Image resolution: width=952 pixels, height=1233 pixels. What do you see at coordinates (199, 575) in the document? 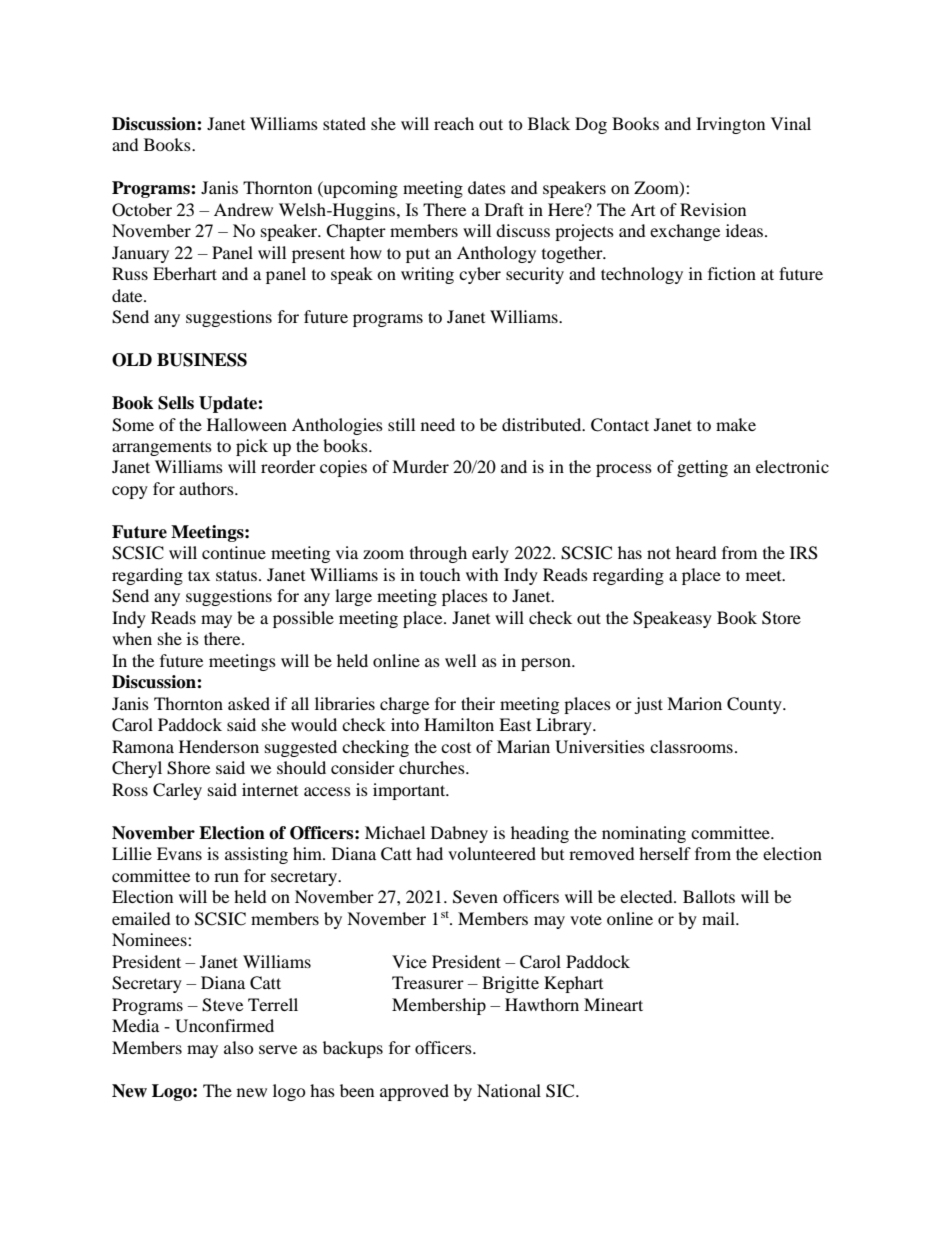
I see `tax` at bounding box center [199, 575].
